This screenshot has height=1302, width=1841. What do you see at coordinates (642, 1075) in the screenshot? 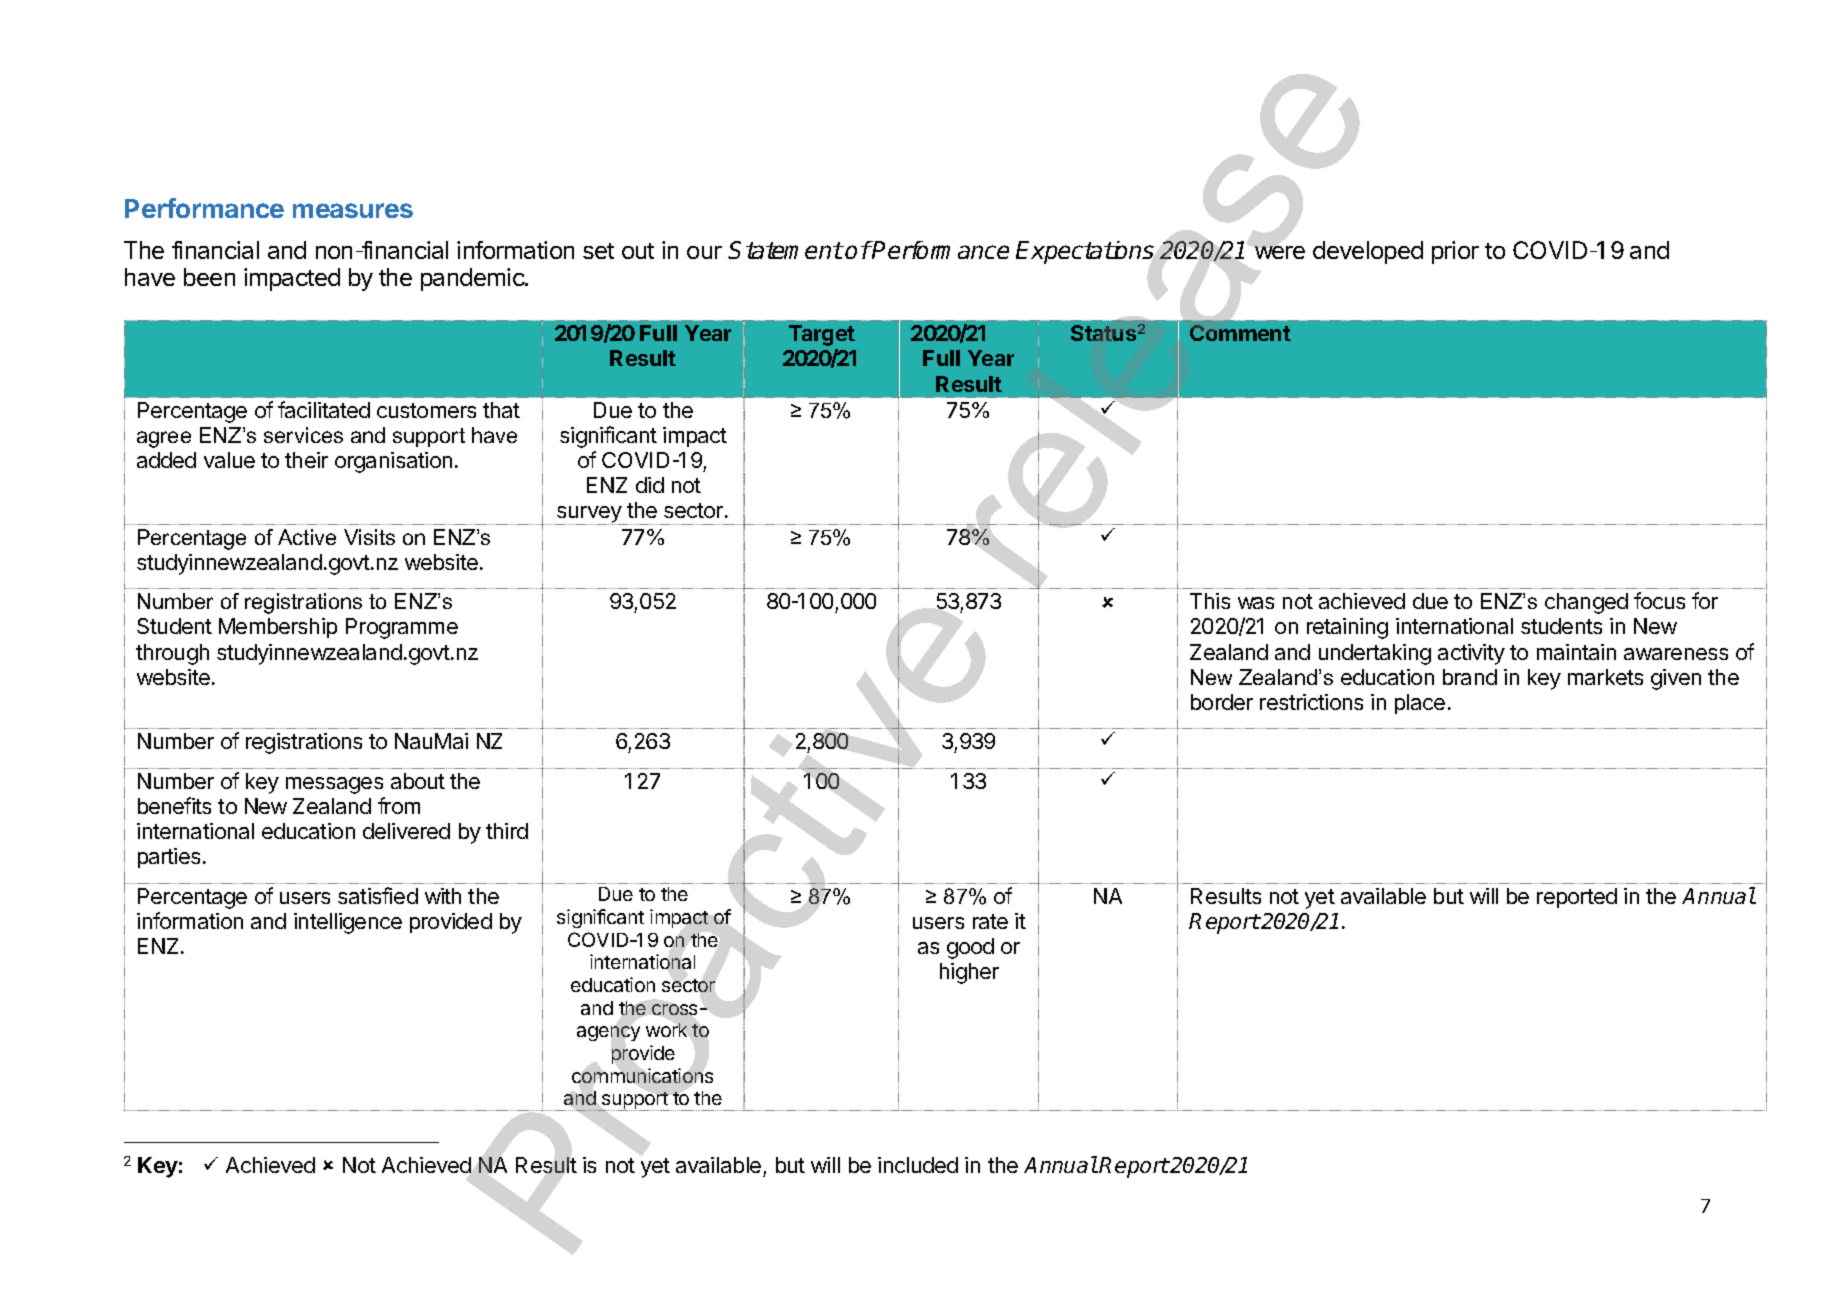
I see `communications` at bounding box center [642, 1075].
